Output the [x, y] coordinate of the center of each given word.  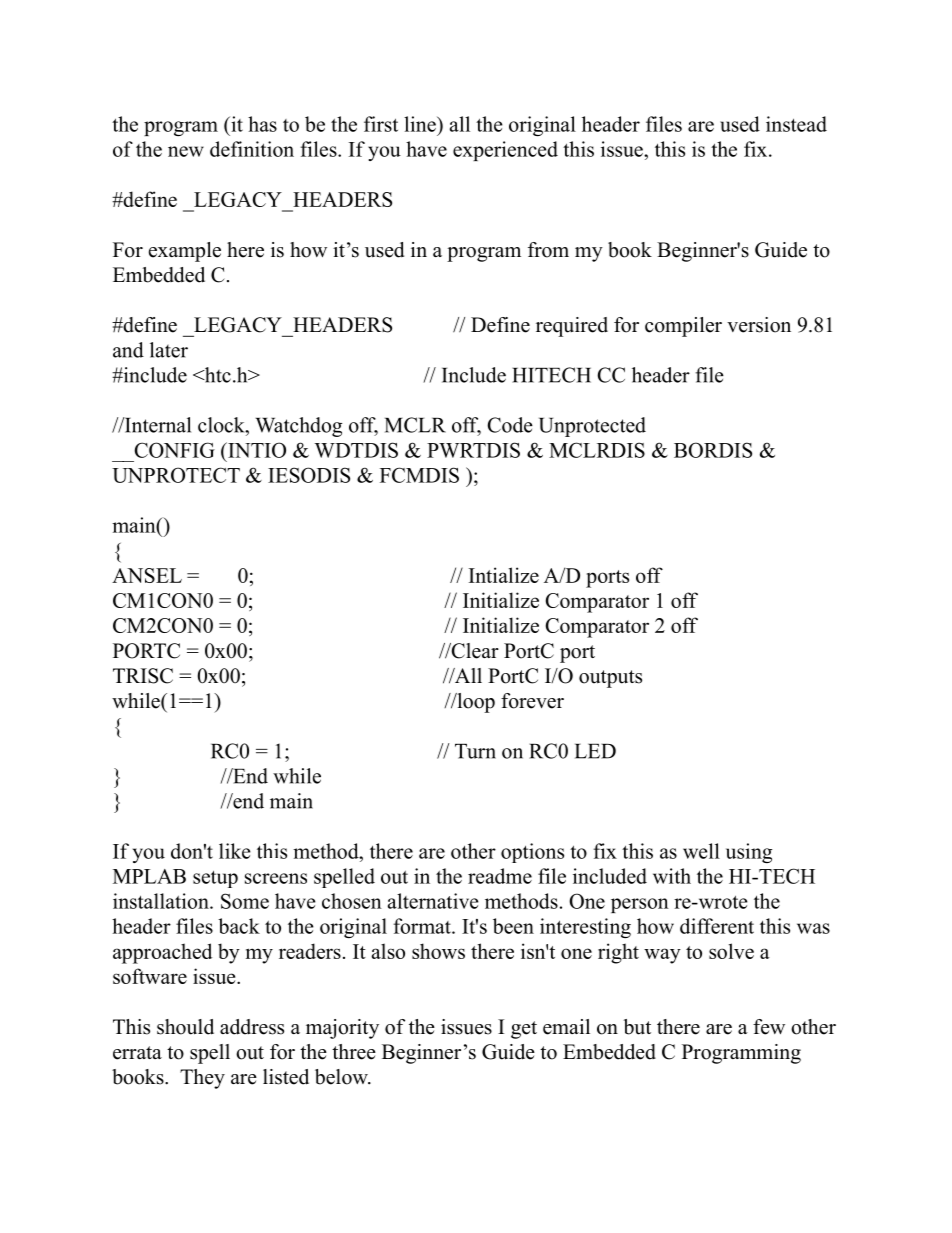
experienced [505, 151]
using [749, 853]
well [701, 851]
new [186, 151]
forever [532, 701]
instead [796, 124]
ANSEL [147, 575]
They [202, 1079]
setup [215, 879]
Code [510, 425]
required [572, 327]
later [169, 350]
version [759, 325]
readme [500, 876]
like [235, 851]
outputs [610, 679]
